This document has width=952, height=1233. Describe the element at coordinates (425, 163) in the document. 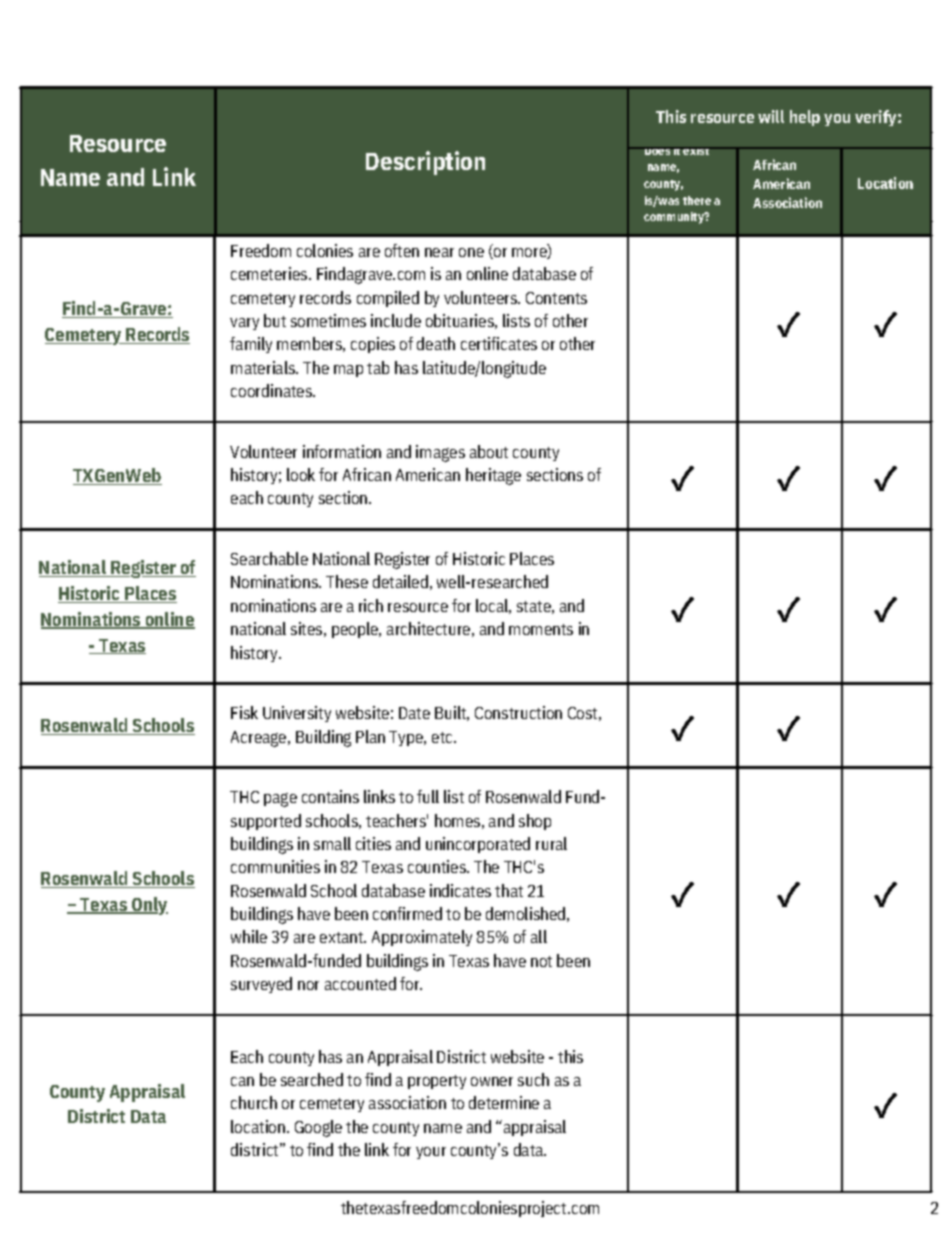

I see `Description` at that location.
